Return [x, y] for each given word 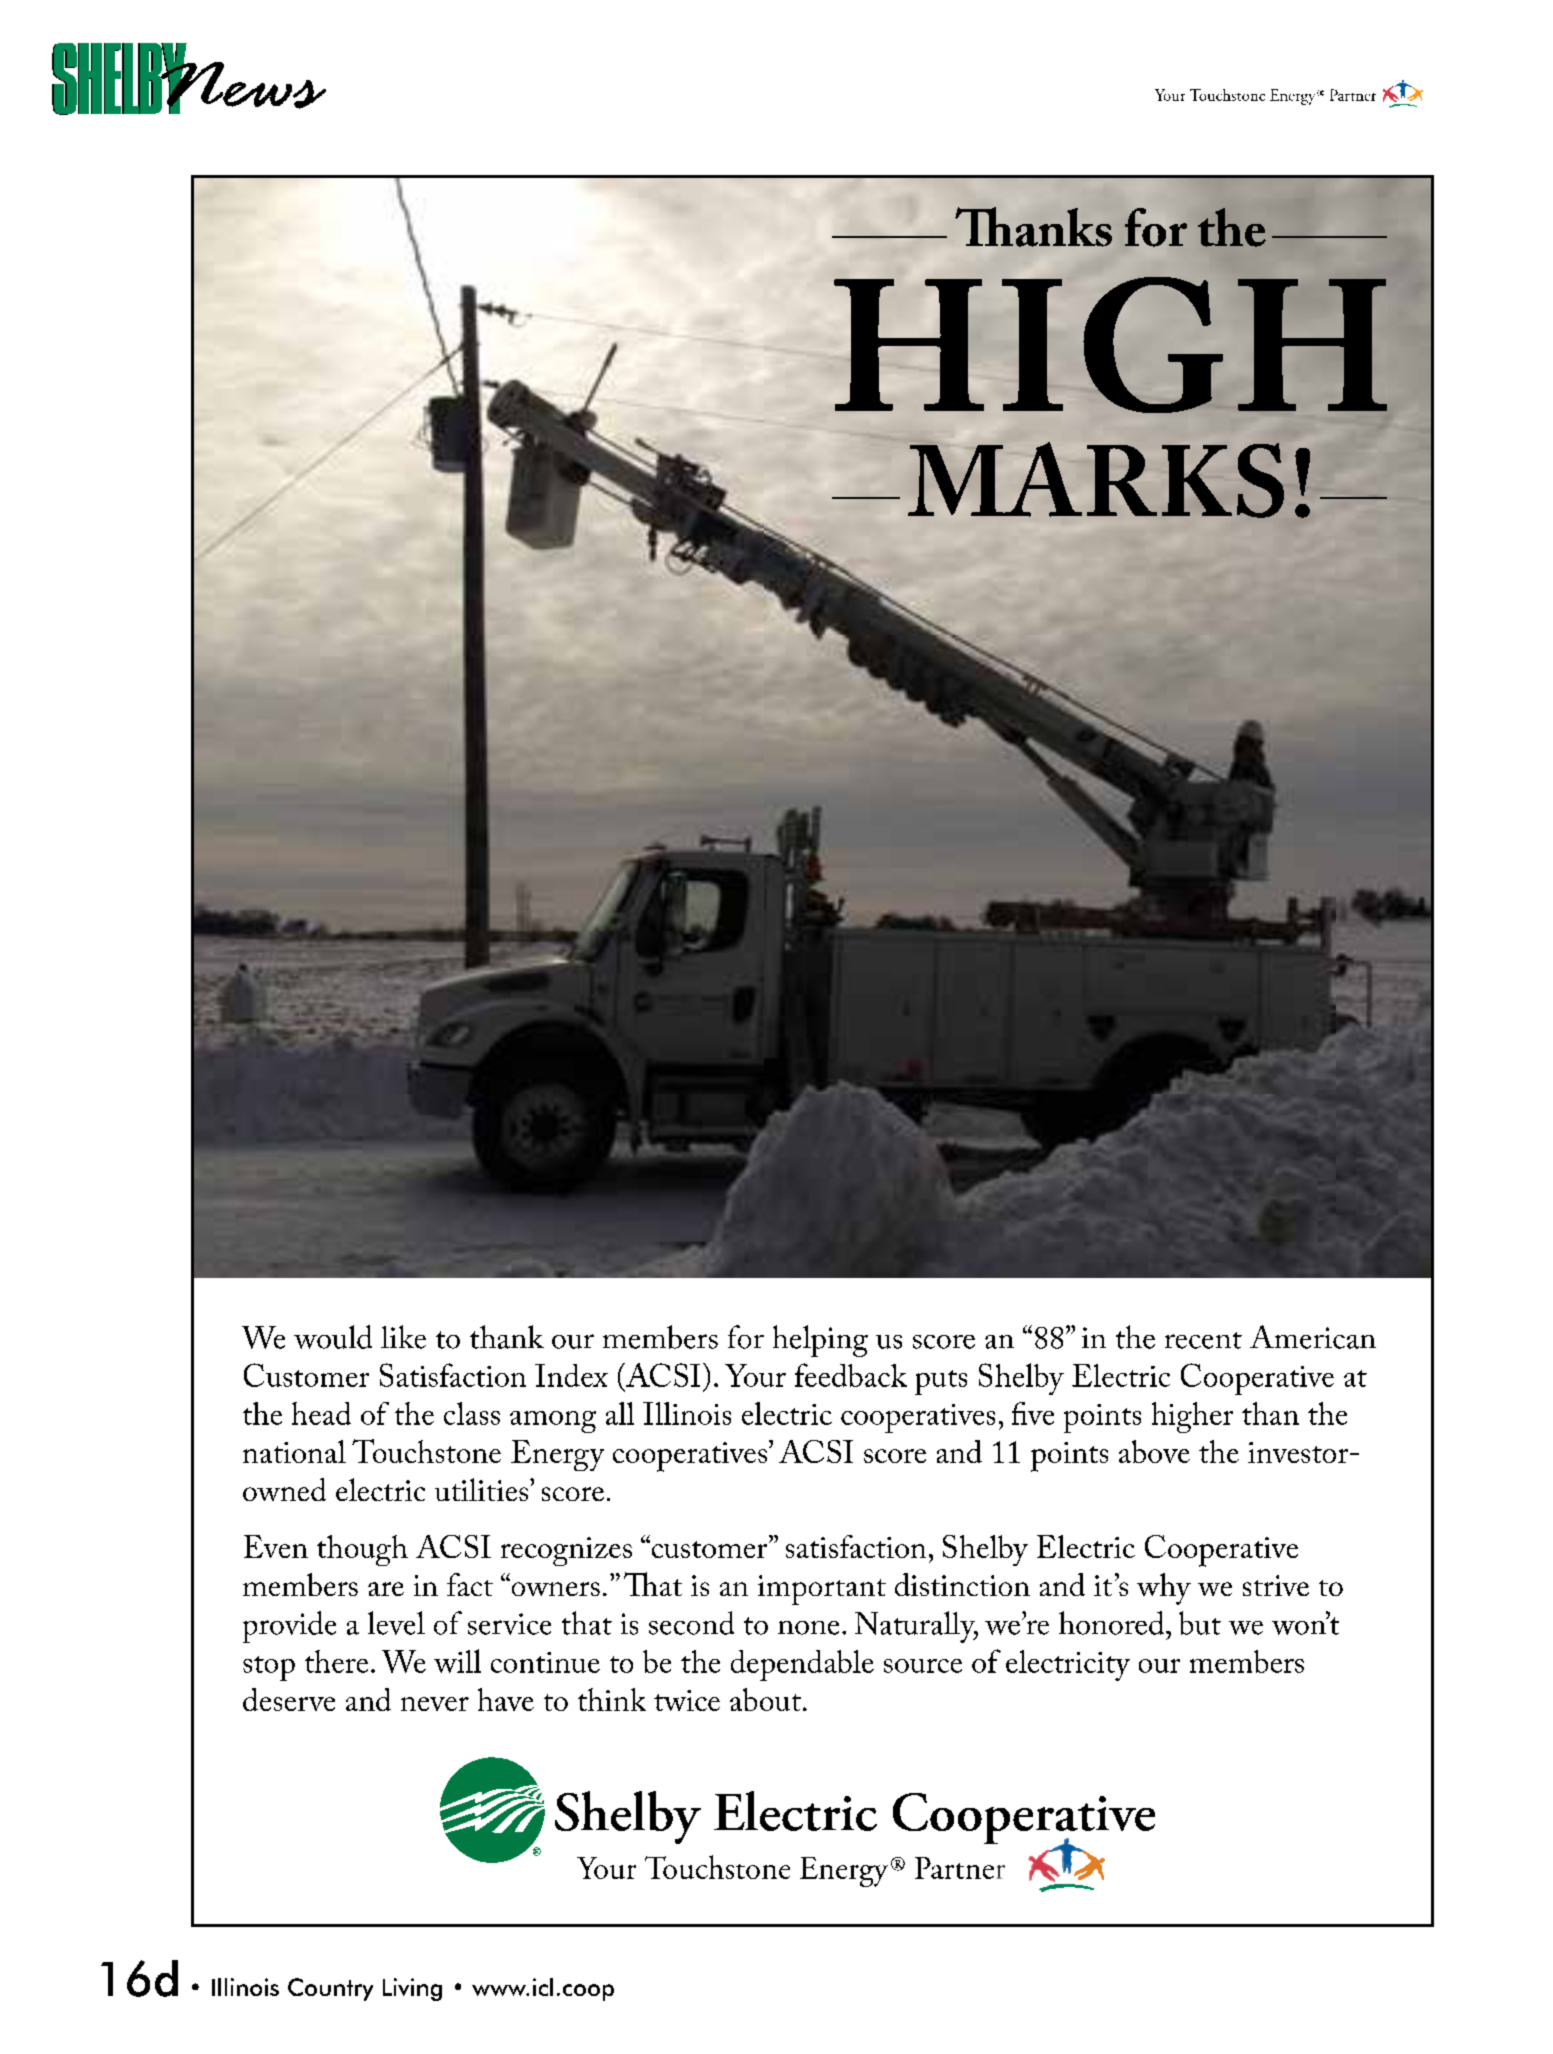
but [1200, 1623]
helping [820, 1341]
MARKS [1096, 480]
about [765, 1699]
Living [412, 1989]
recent [1203, 1340]
